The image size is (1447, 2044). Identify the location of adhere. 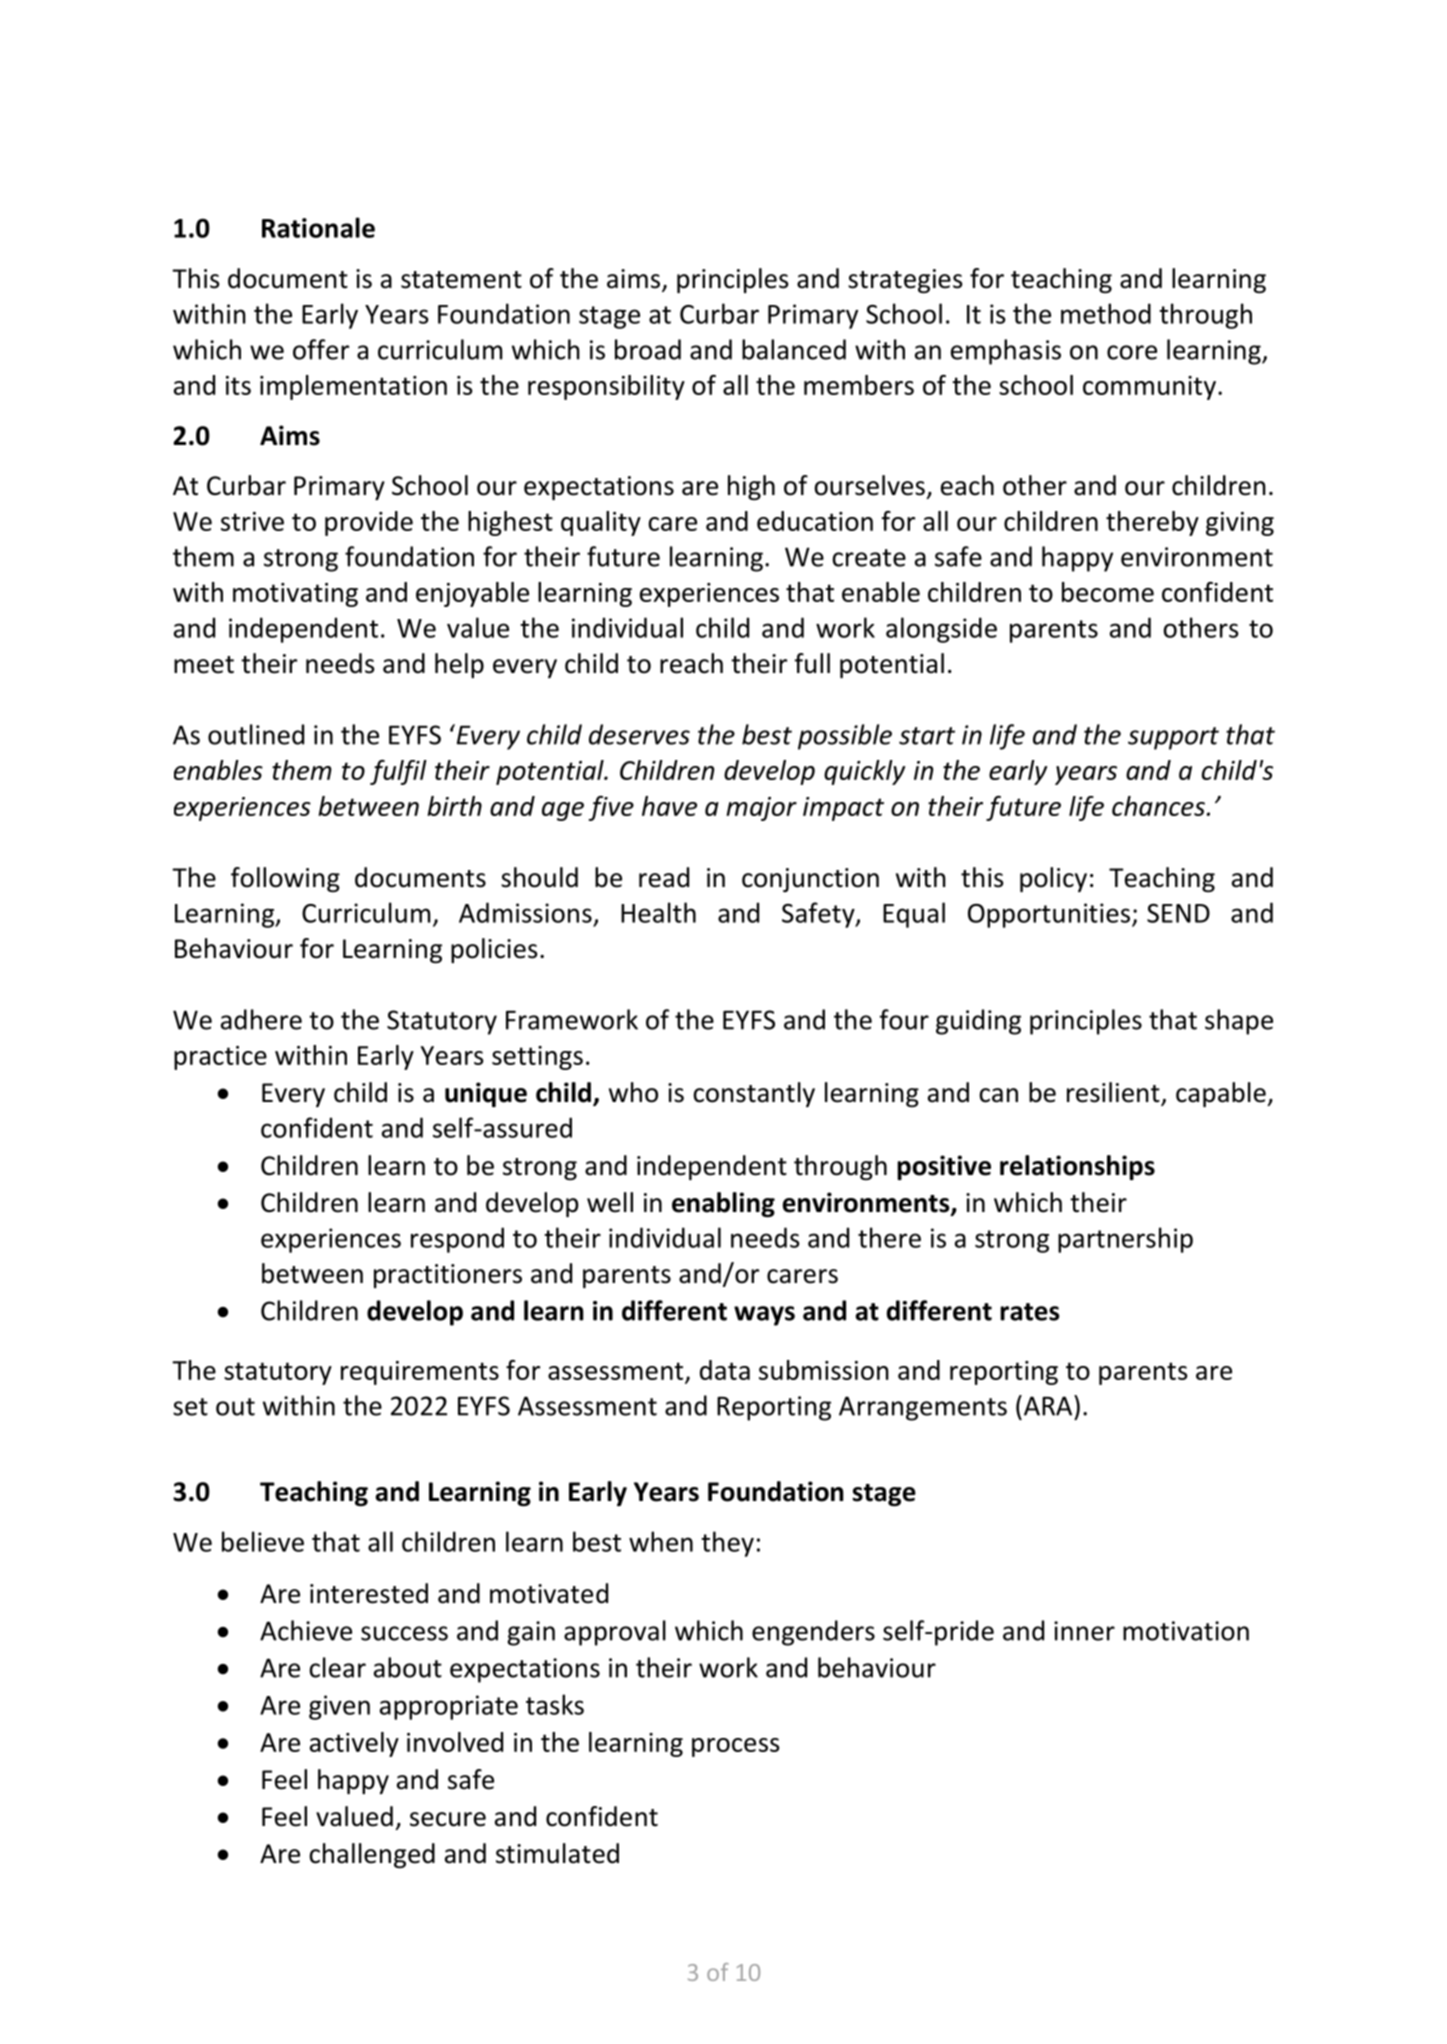
(261, 1019).
